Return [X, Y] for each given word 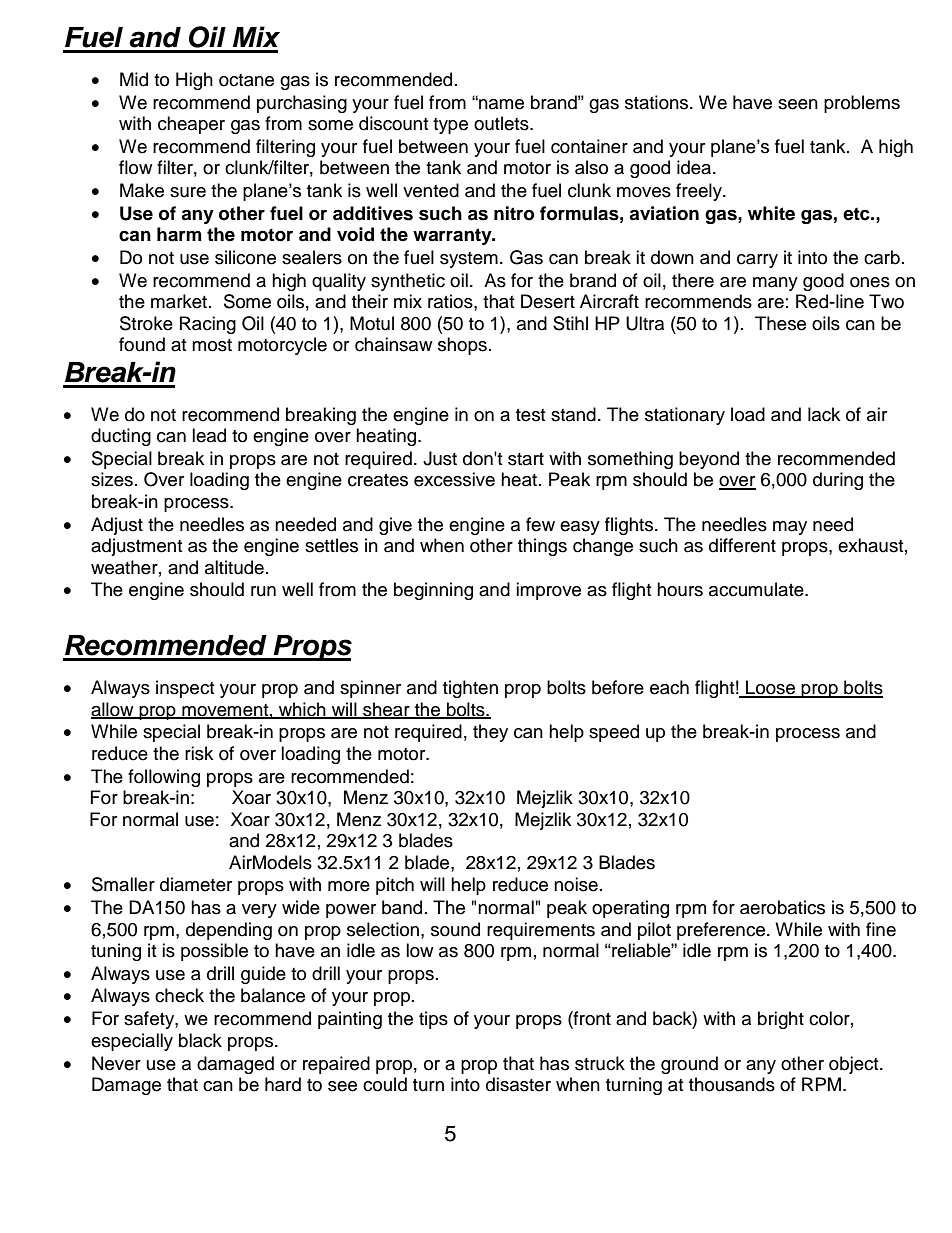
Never [116, 1063]
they [490, 733]
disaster [518, 1084]
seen [798, 104]
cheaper [191, 125]
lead [209, 435]
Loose [771, 688]
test [530, 415]
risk [199, 753]
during [838, 481]
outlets [502, 123]
